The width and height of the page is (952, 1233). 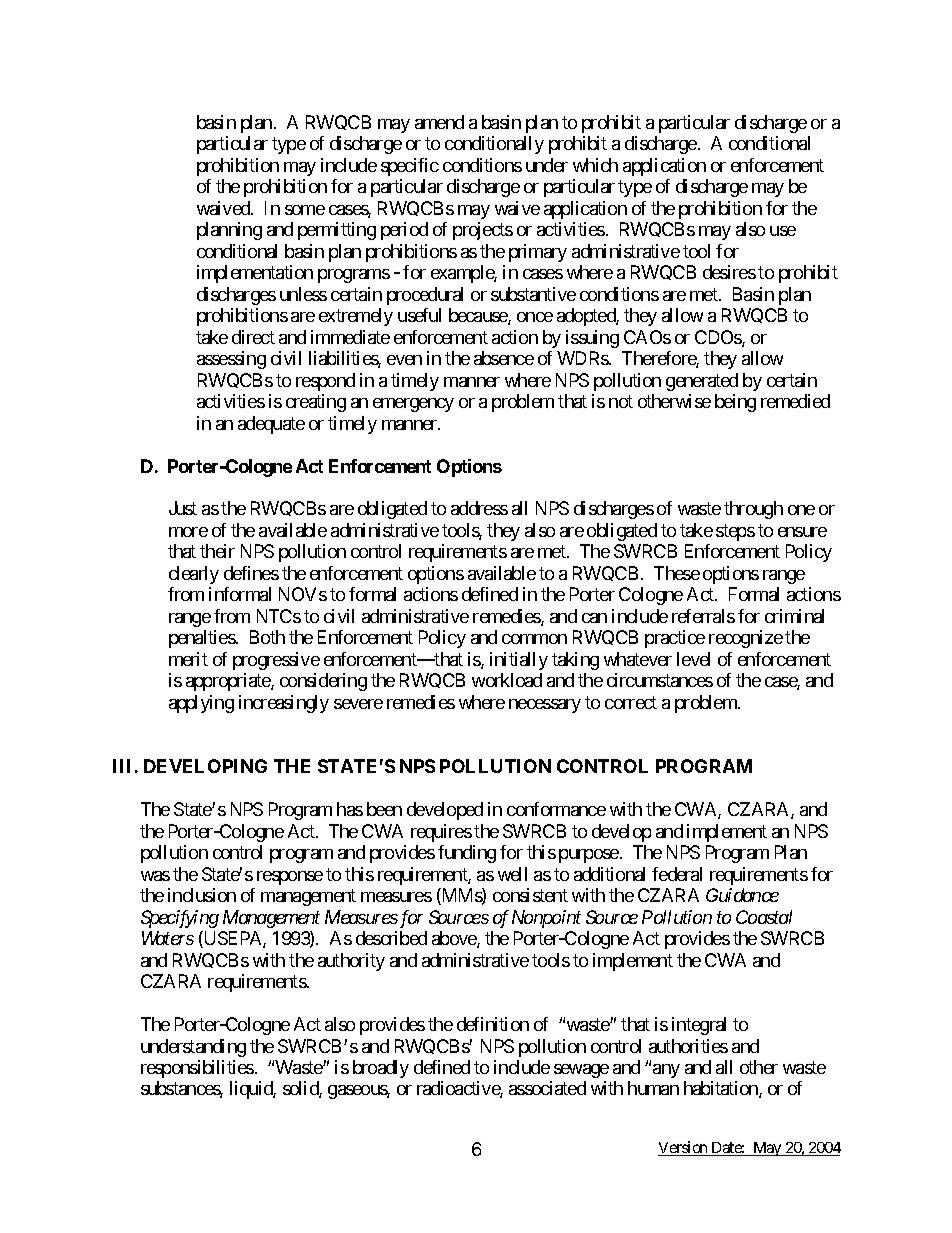 What do you see at coordinates (512, 874) in the page?
I see `well` at bounding box center [512, 874].
